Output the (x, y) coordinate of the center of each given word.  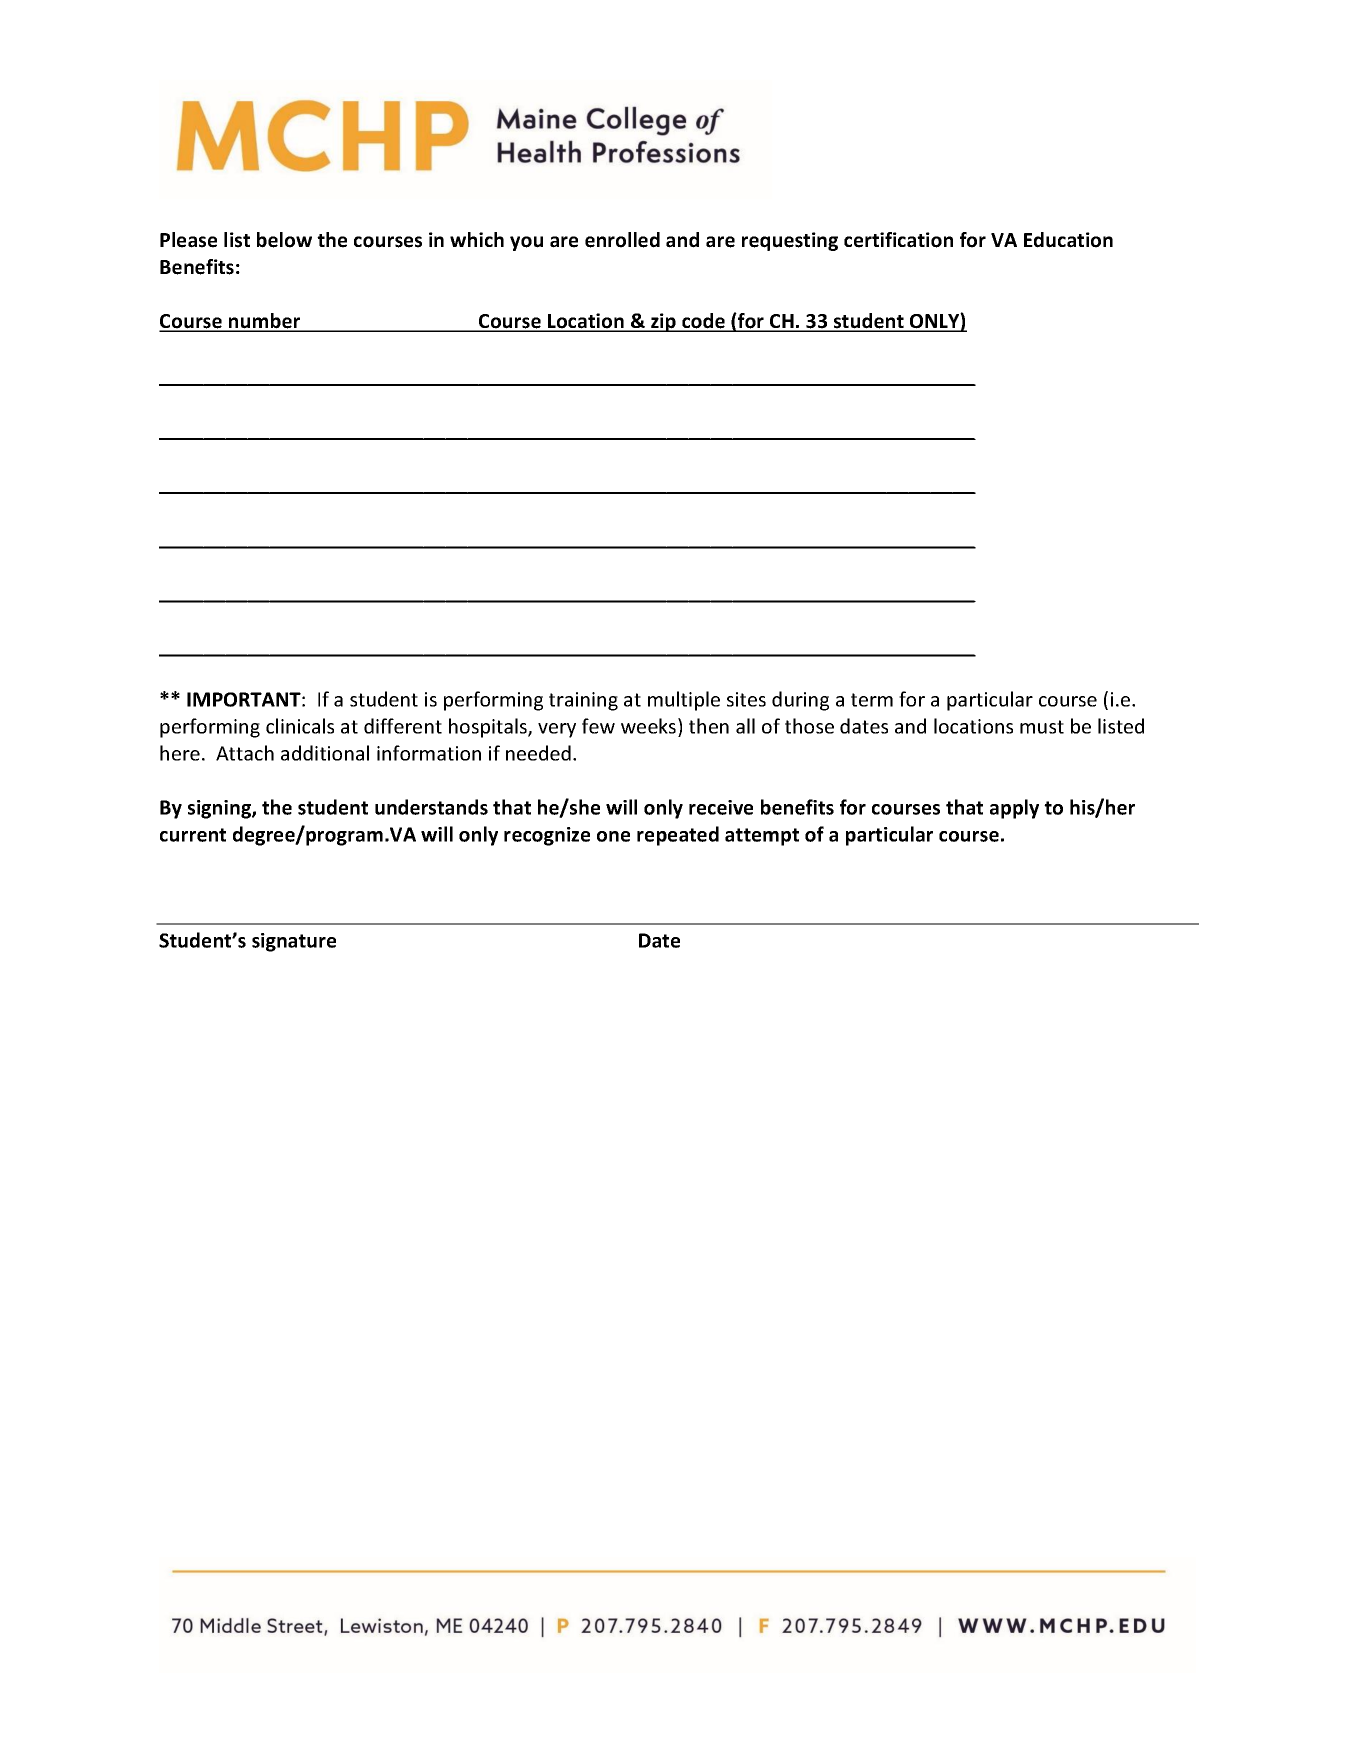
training (583, 701)
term (872, 700)
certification (898, 240)
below (284, 240)
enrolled (622, 240)
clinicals (300, 726)
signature (294, 942)
